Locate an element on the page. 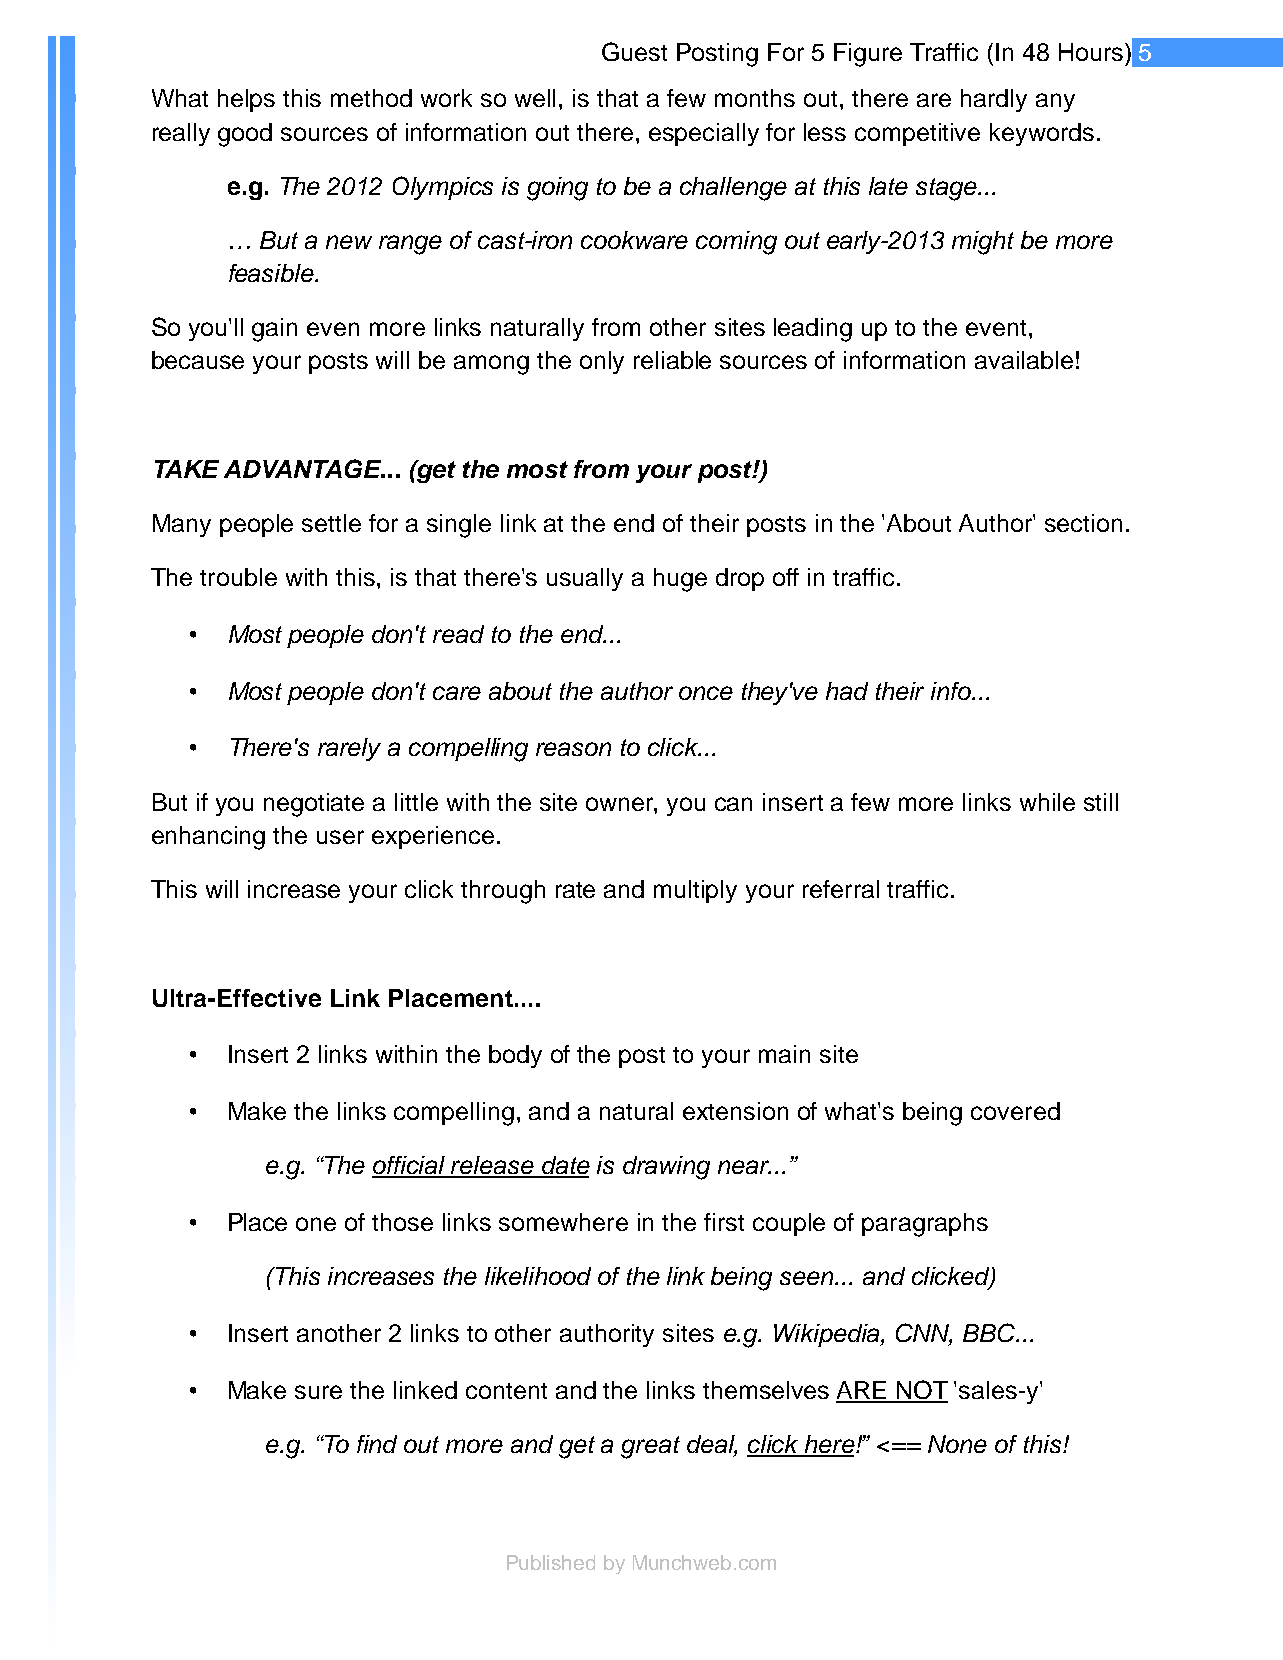 The image size is (1283, 1660). while is located at coordinates (1047, 802).
